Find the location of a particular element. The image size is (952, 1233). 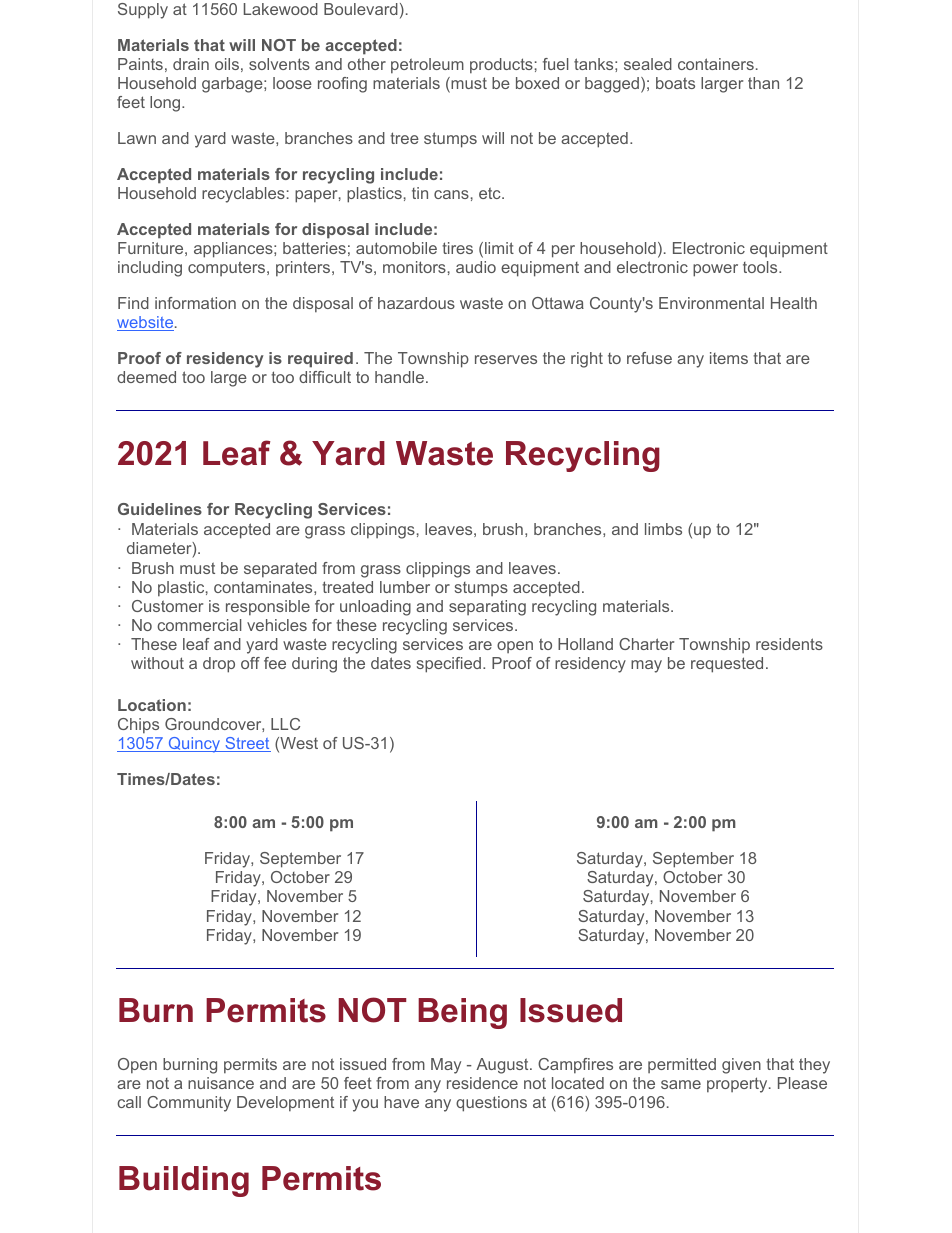

Building is located at coordinates (184, 1181).
